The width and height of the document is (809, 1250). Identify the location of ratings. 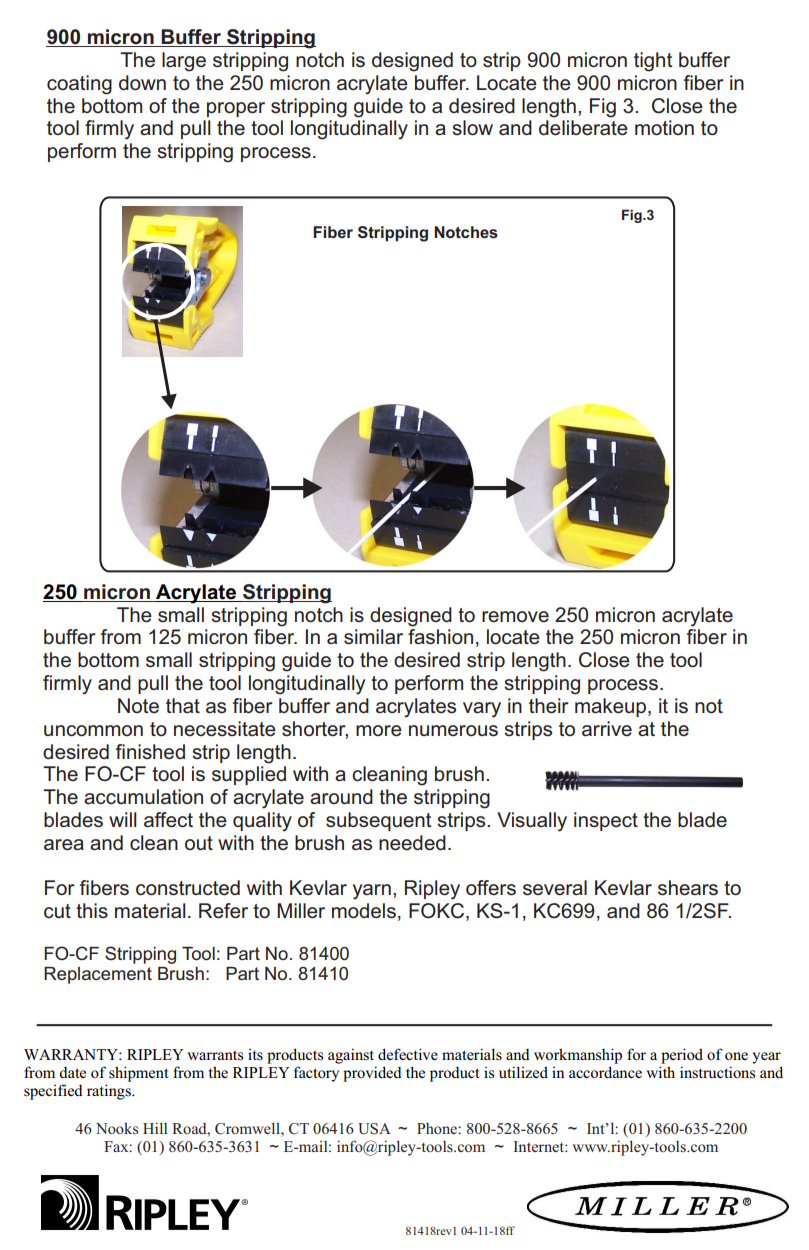
(110, 1092).
